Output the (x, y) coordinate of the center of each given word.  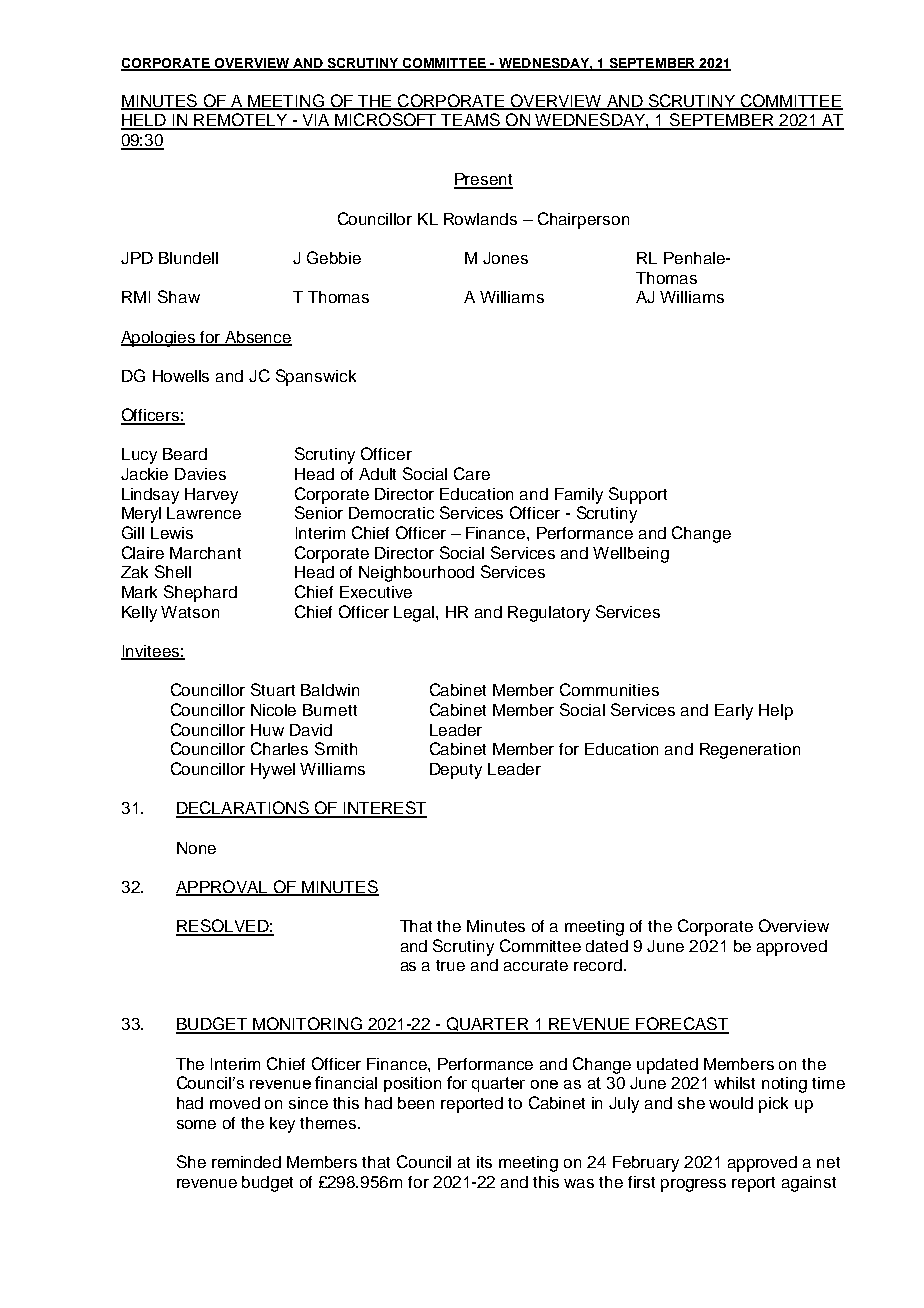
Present (483, 180)
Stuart (273, 689)
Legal (415, 614)
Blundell (188, 258)
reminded (246, 1162)
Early (734, 712)
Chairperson (583, 220)
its (484, 1162)
